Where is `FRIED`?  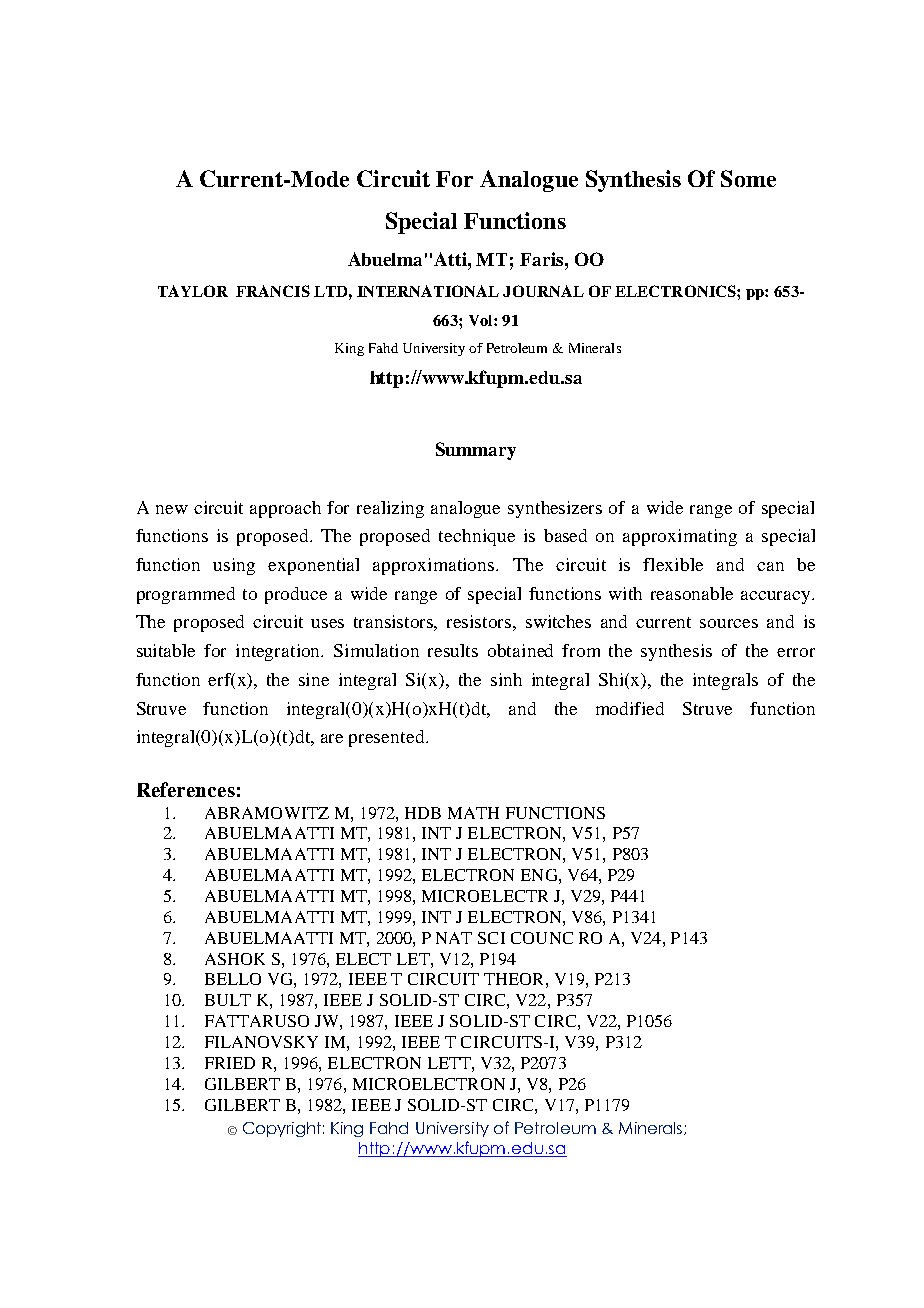
FRIED is located at coordinates (230, 1063).
